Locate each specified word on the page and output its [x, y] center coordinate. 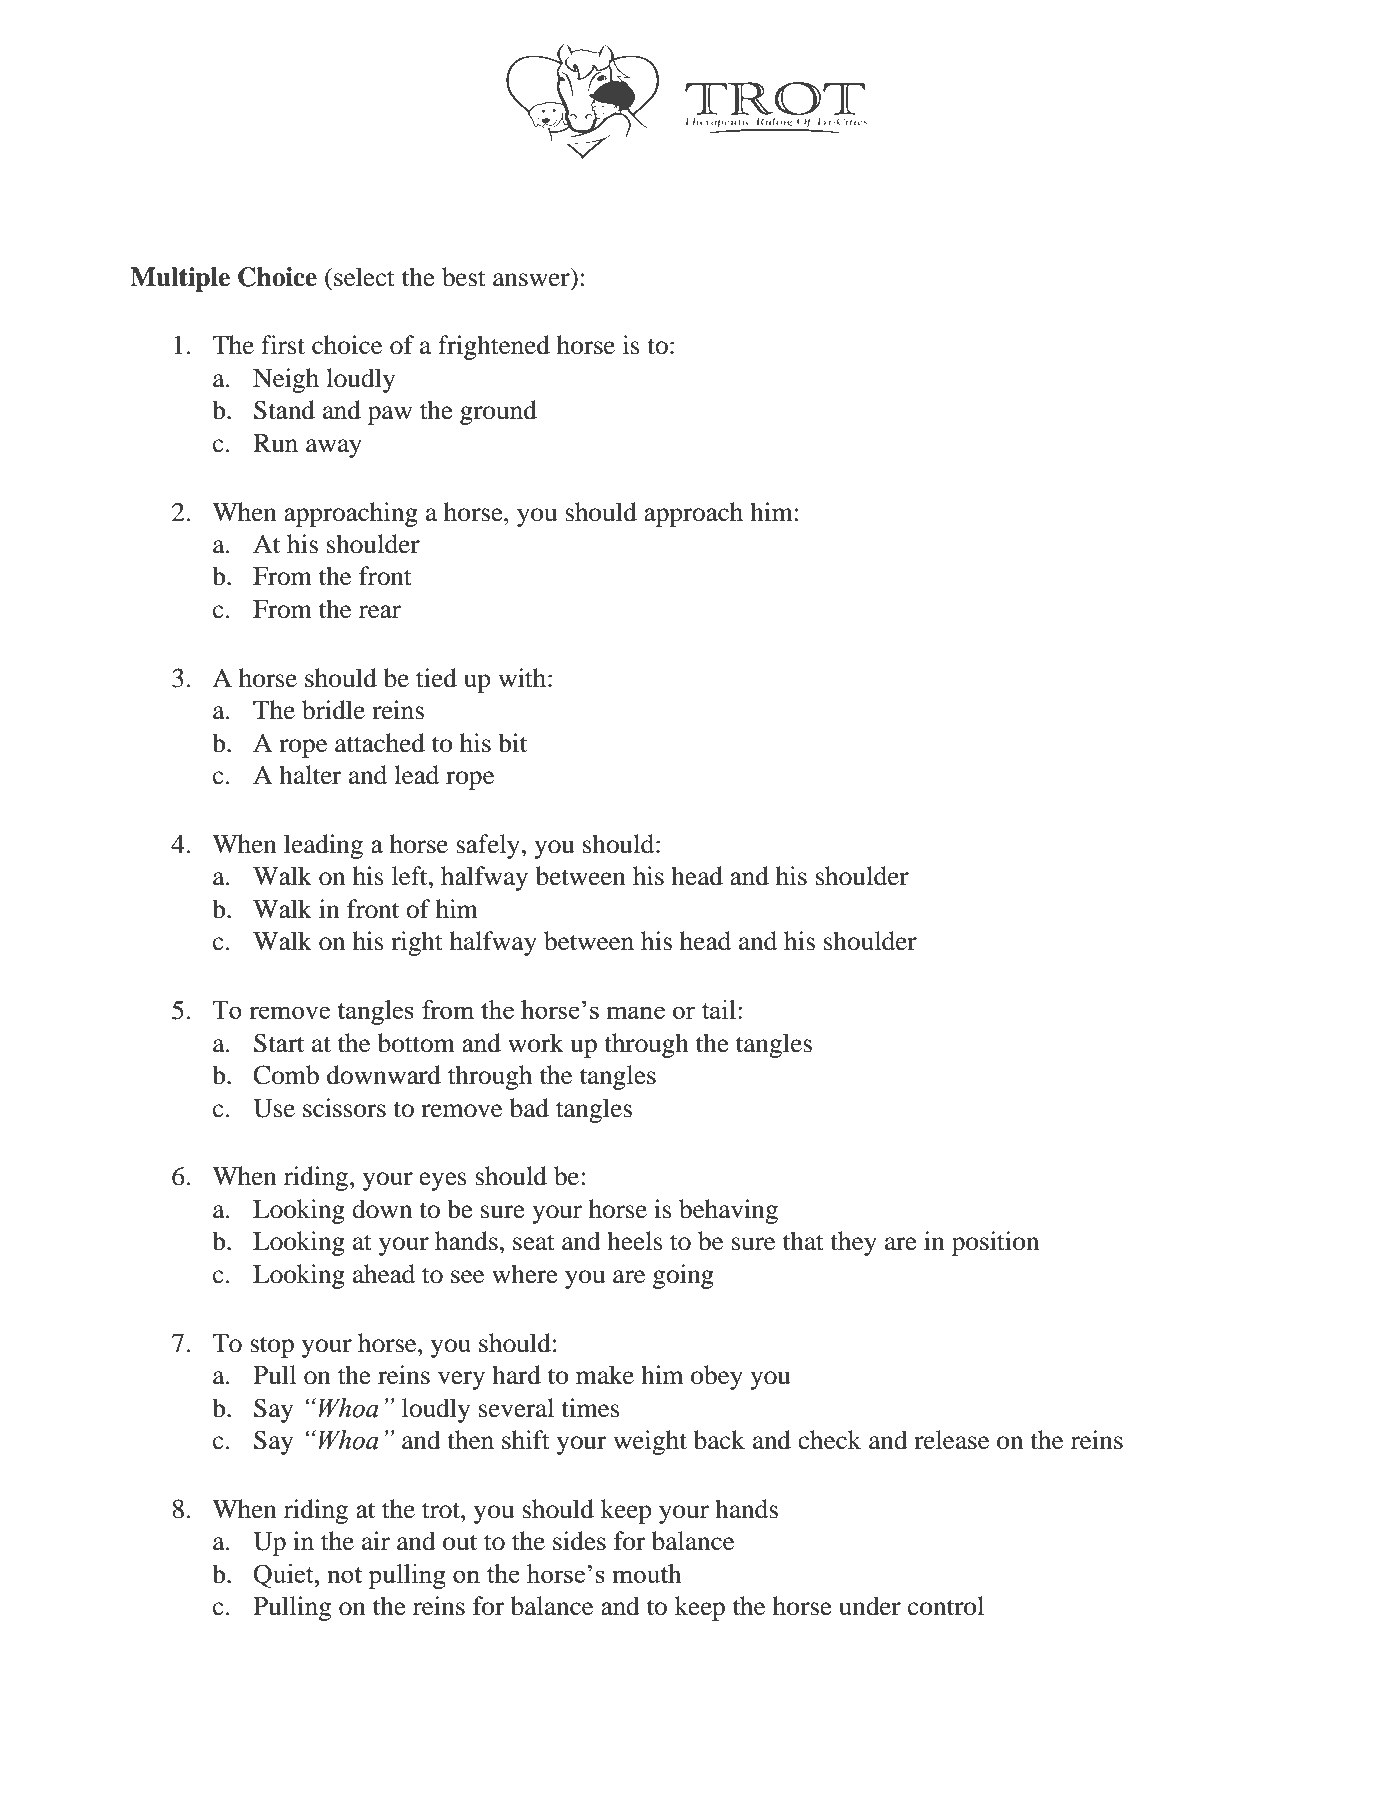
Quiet [285, 1576]
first [283, 345]
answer [531, 280]
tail [719, 1009]
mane [635, 1012]
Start [279, 1043]
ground [498, 412]
